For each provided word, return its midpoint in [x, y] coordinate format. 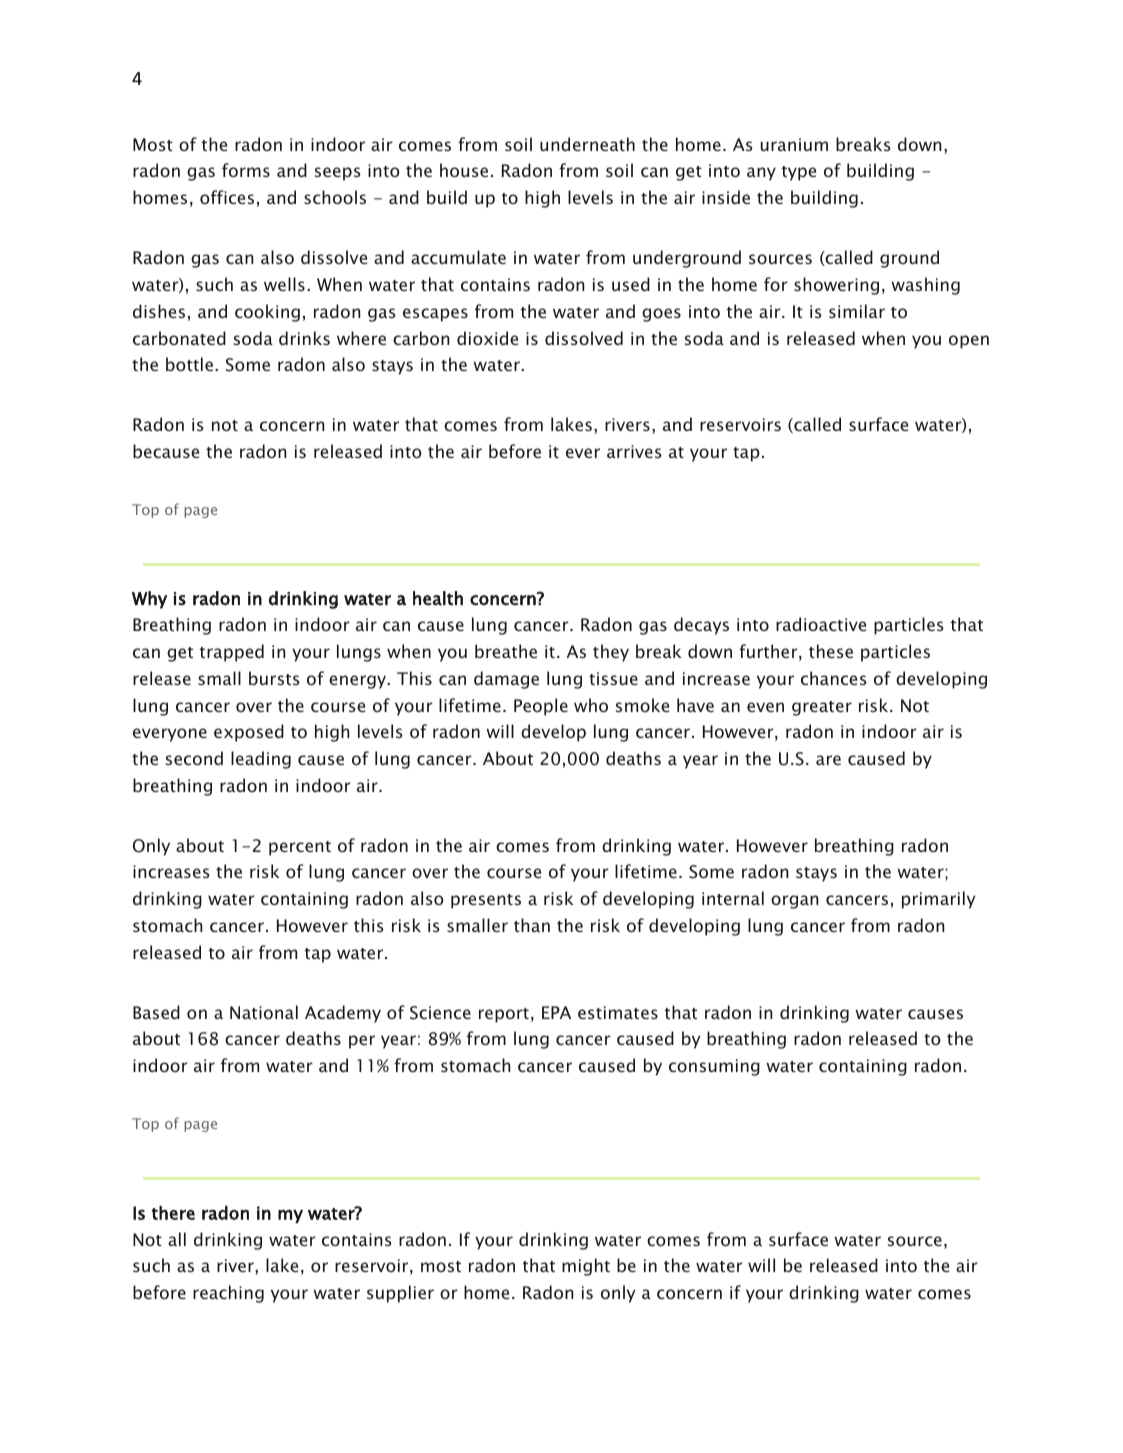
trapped [232, 653]
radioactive [821, 624]
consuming [714, 1067]
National [264, 1012]
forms [246, 170]
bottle [189, 364]
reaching [228, 1294]
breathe [506, 651]
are [828, 760]
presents [486, 901]
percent [300, 848]
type [799, 173]
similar [857, 311]
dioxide [487, 338]
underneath [587, 144]
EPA [556, 1012]
